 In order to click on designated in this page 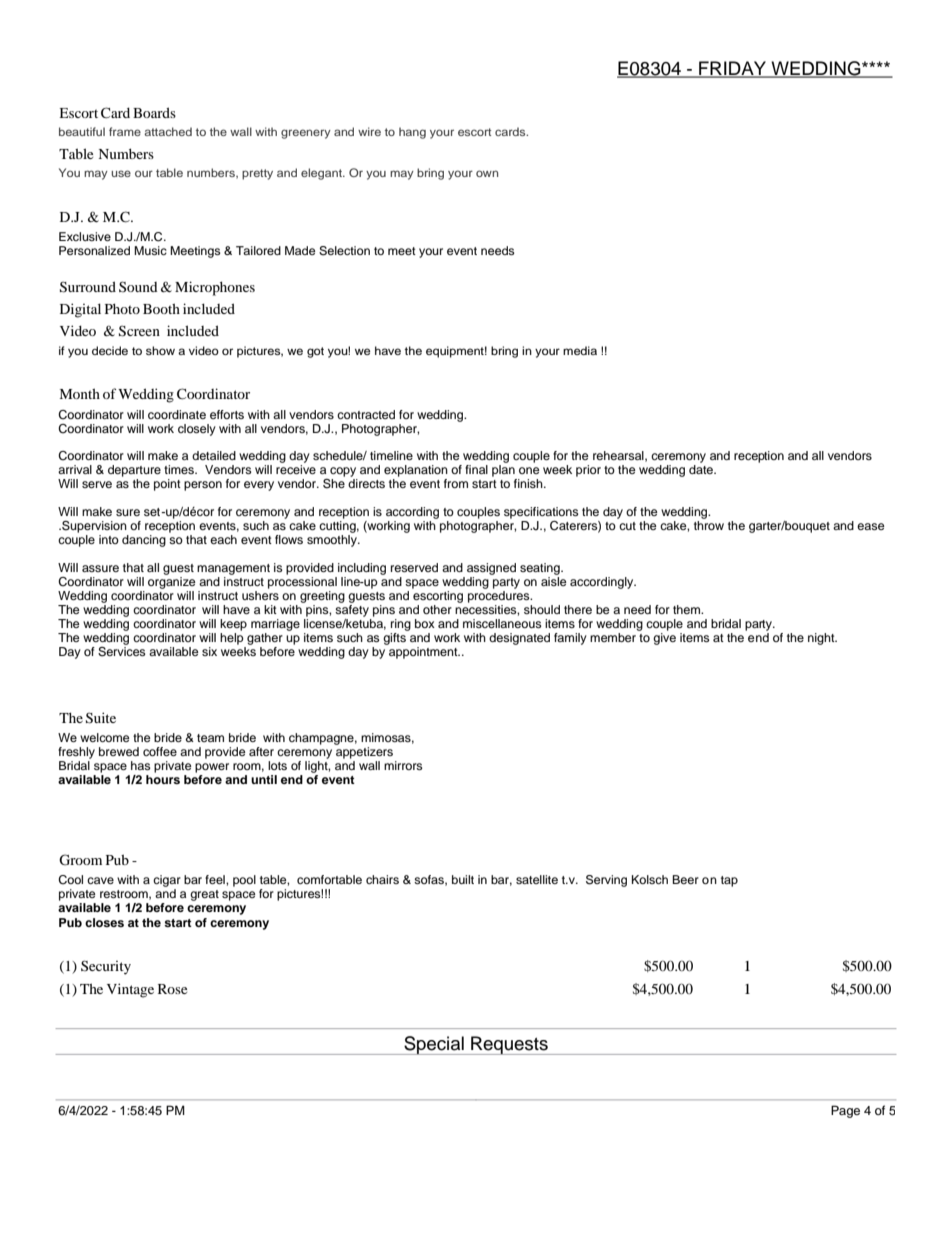, I will do `click(519, 639)`.
